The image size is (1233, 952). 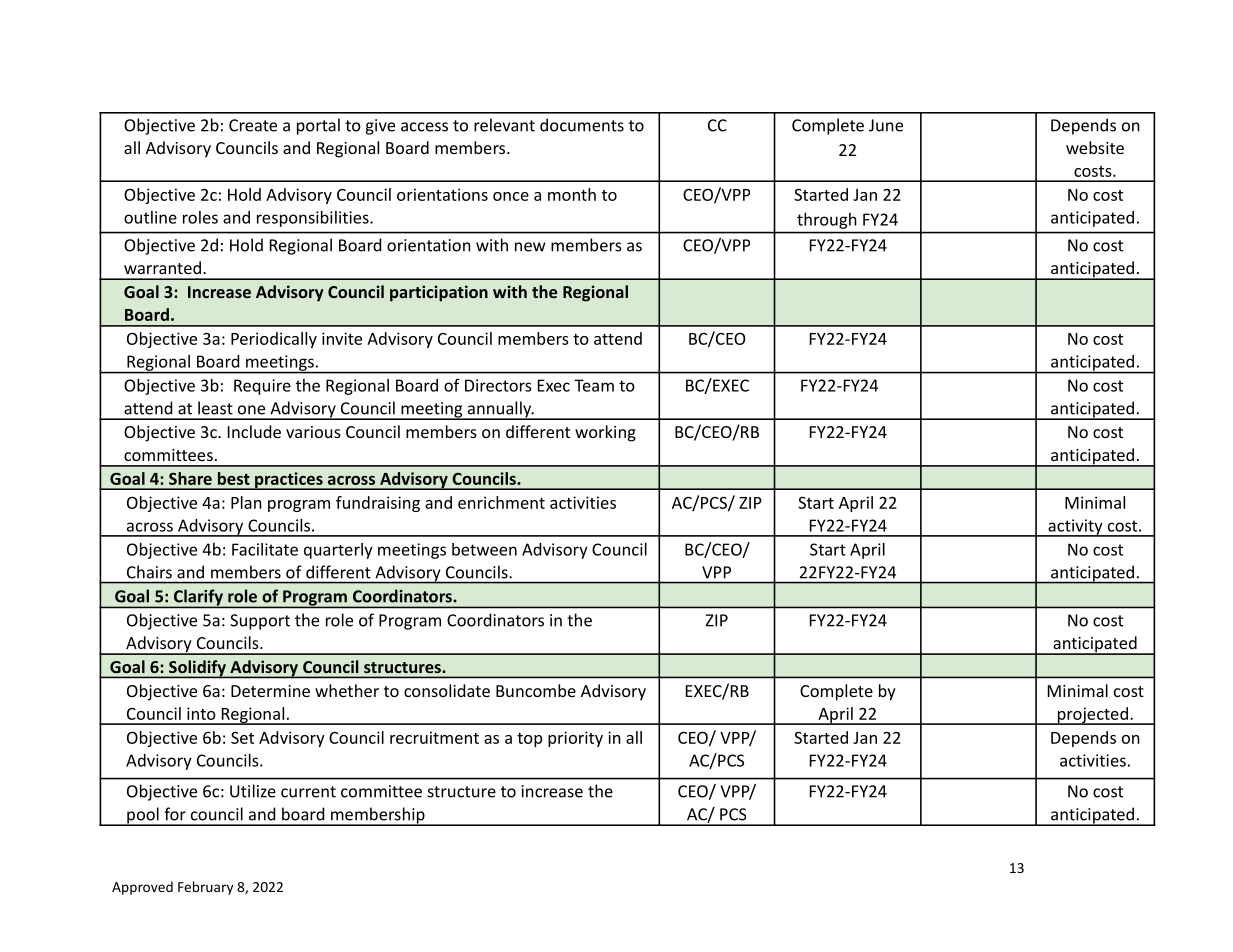 What do you see at coordinates (1092, 716) in the document?
I see `projected` at bounding box center [1092, 716].
